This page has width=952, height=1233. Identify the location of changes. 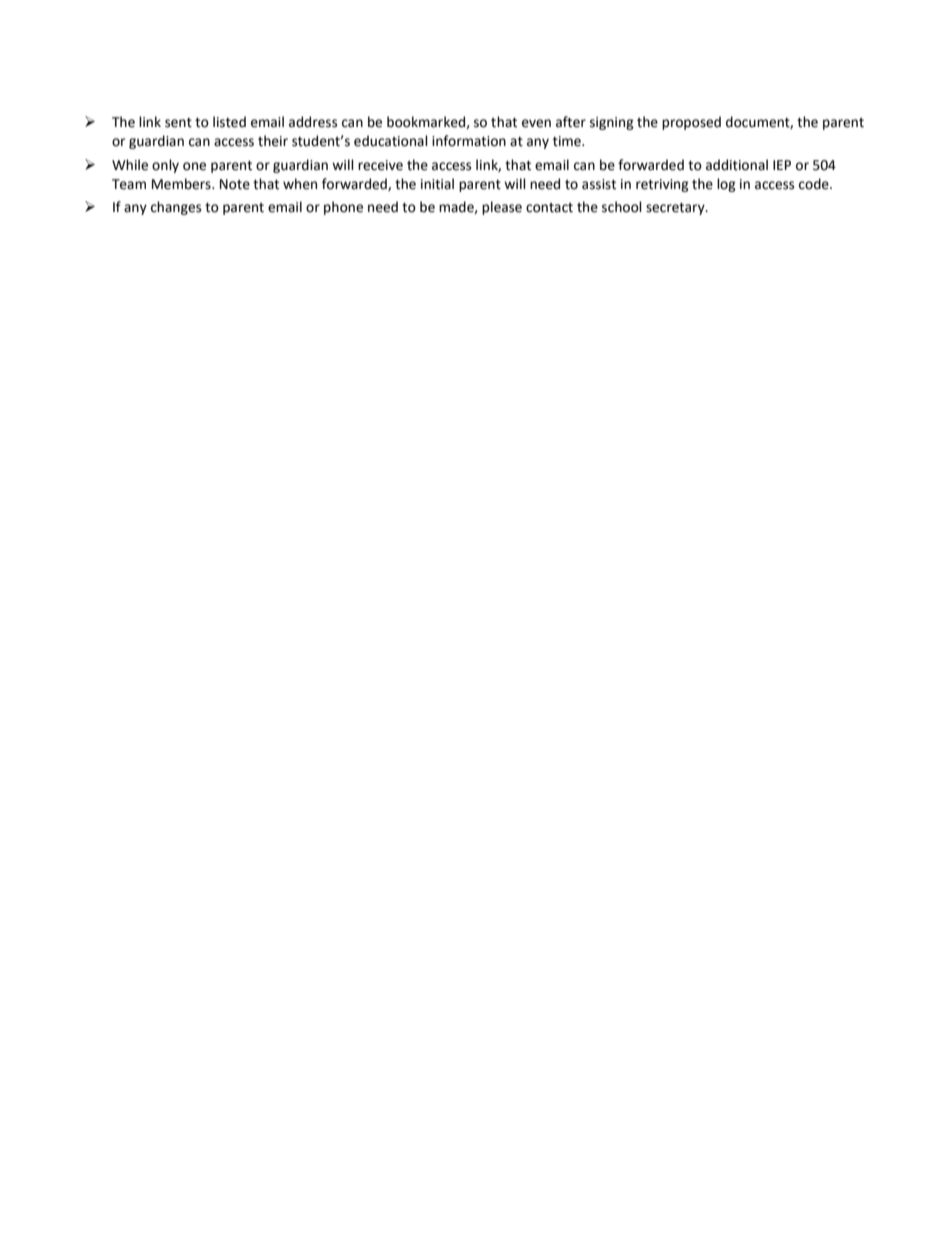
(176, 208).
